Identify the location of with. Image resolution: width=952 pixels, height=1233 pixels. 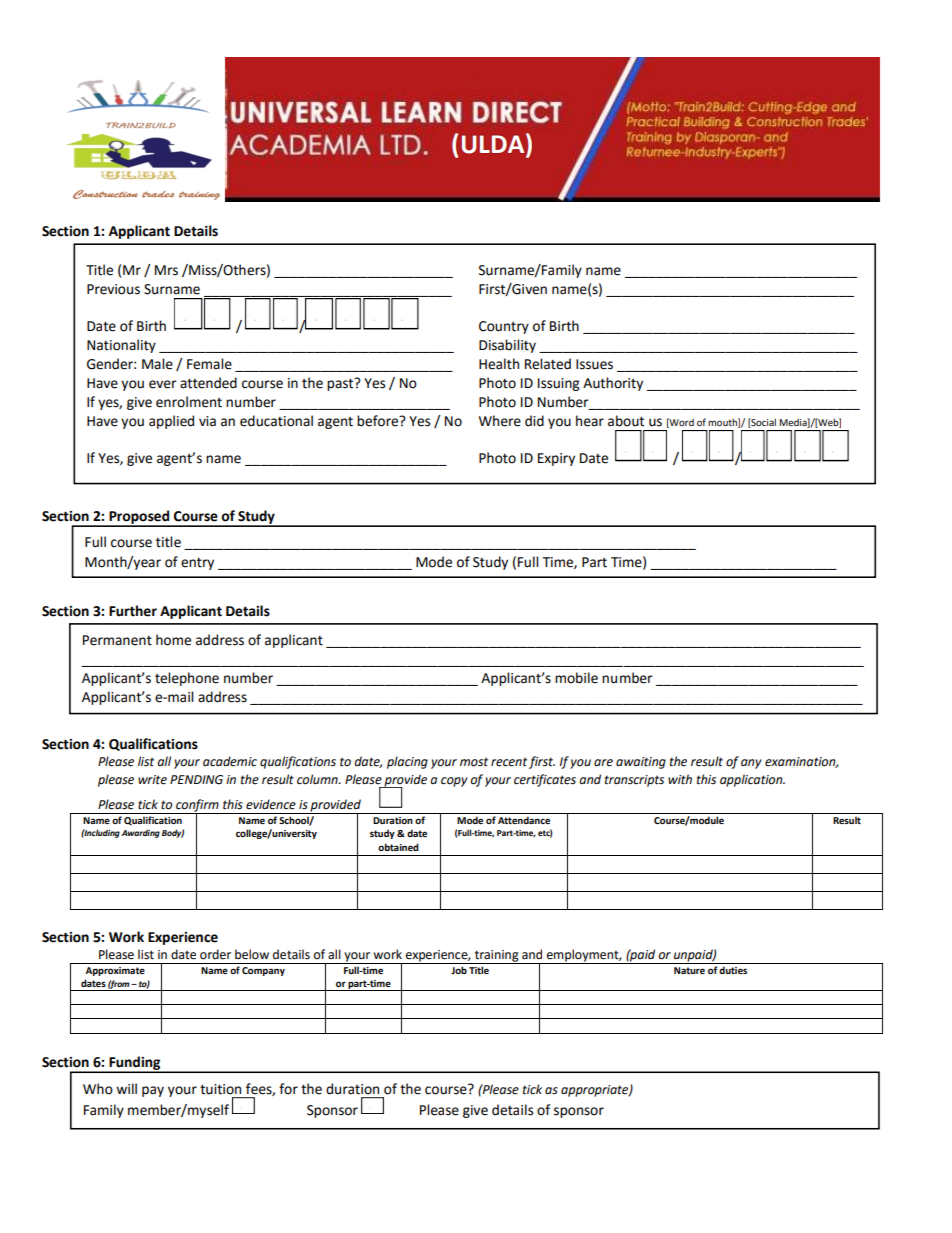
(680, 779).
